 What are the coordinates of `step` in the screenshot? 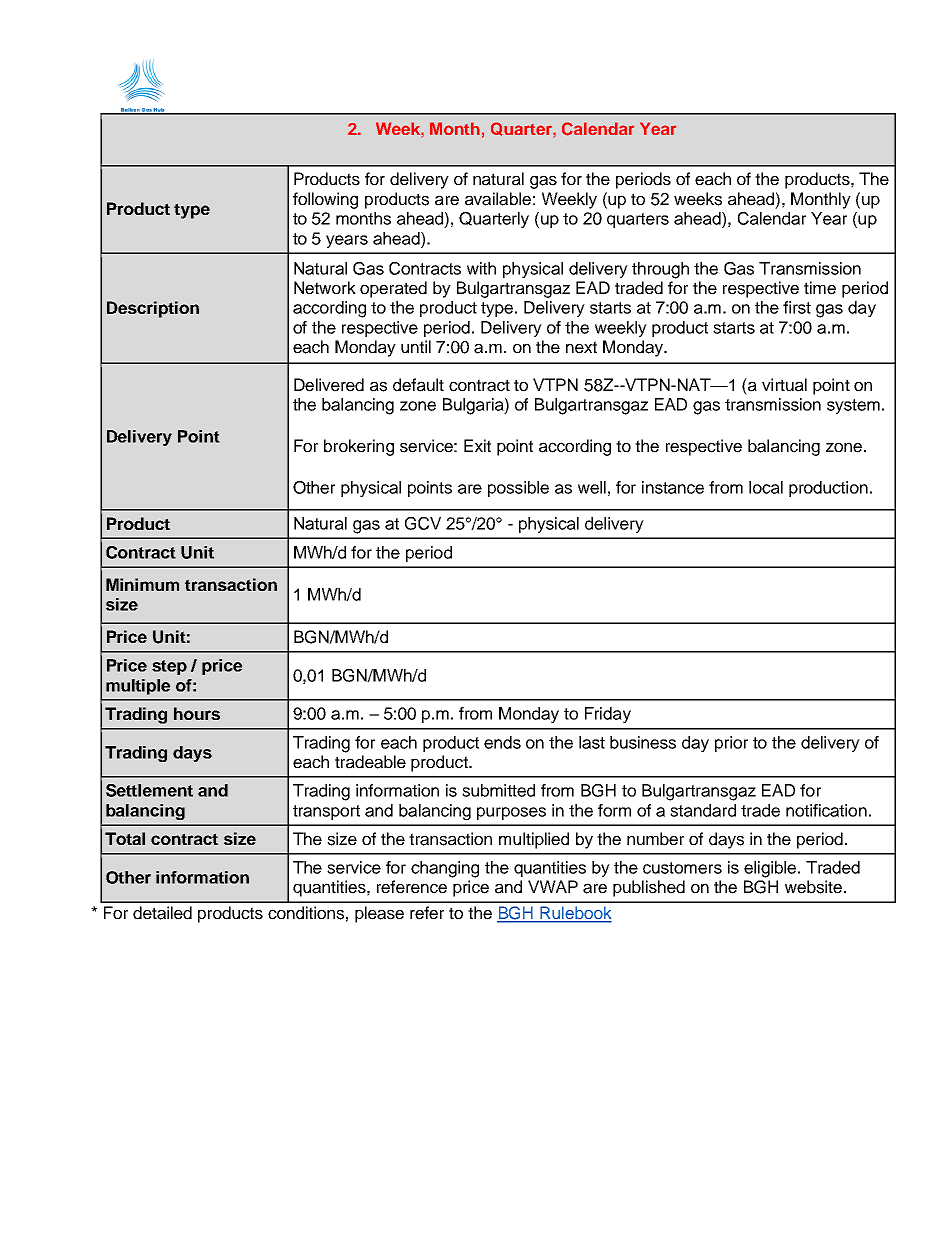 It's located at (169, 667).
